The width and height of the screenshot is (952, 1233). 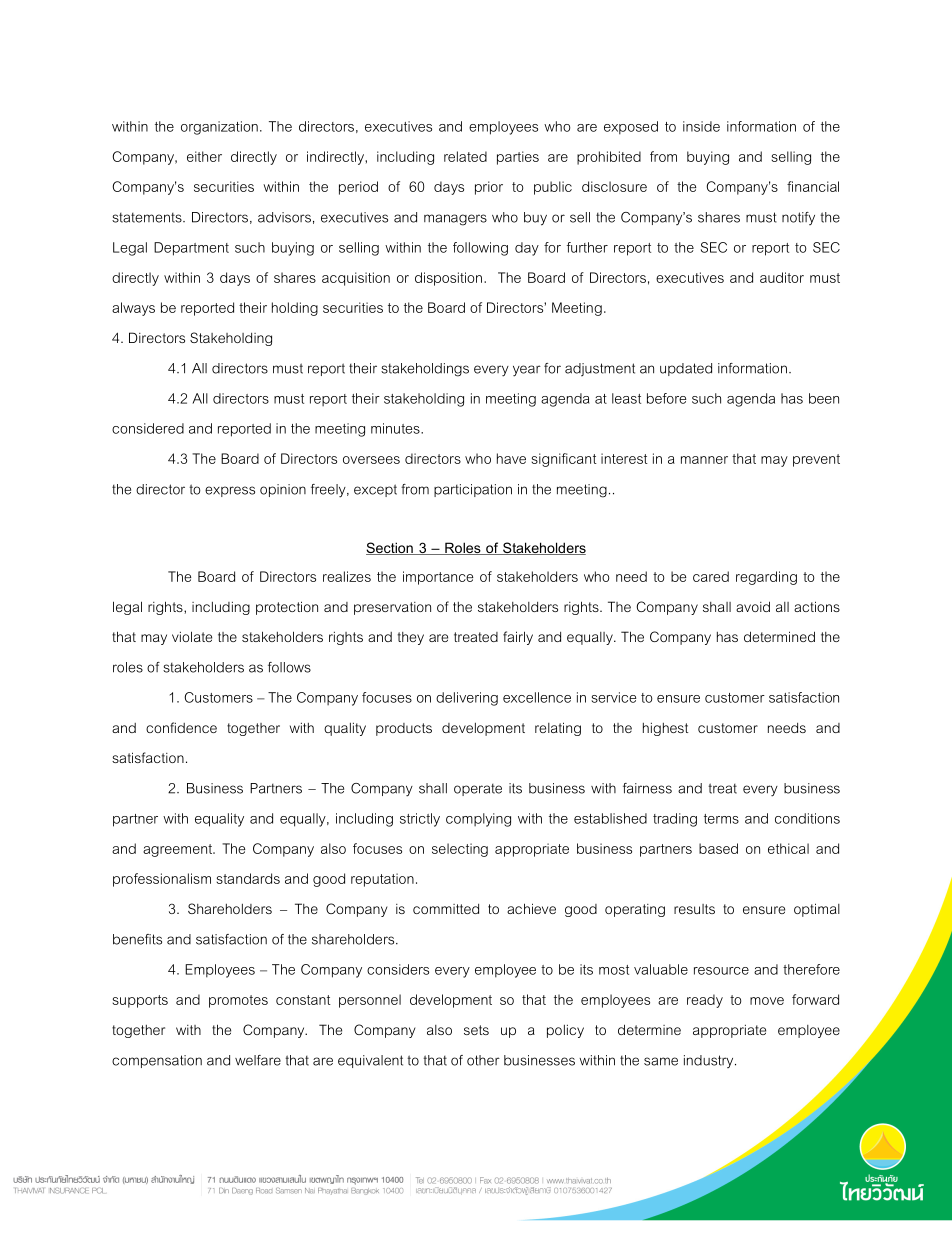 I want to click on manner, so click(x=704, y=460).
